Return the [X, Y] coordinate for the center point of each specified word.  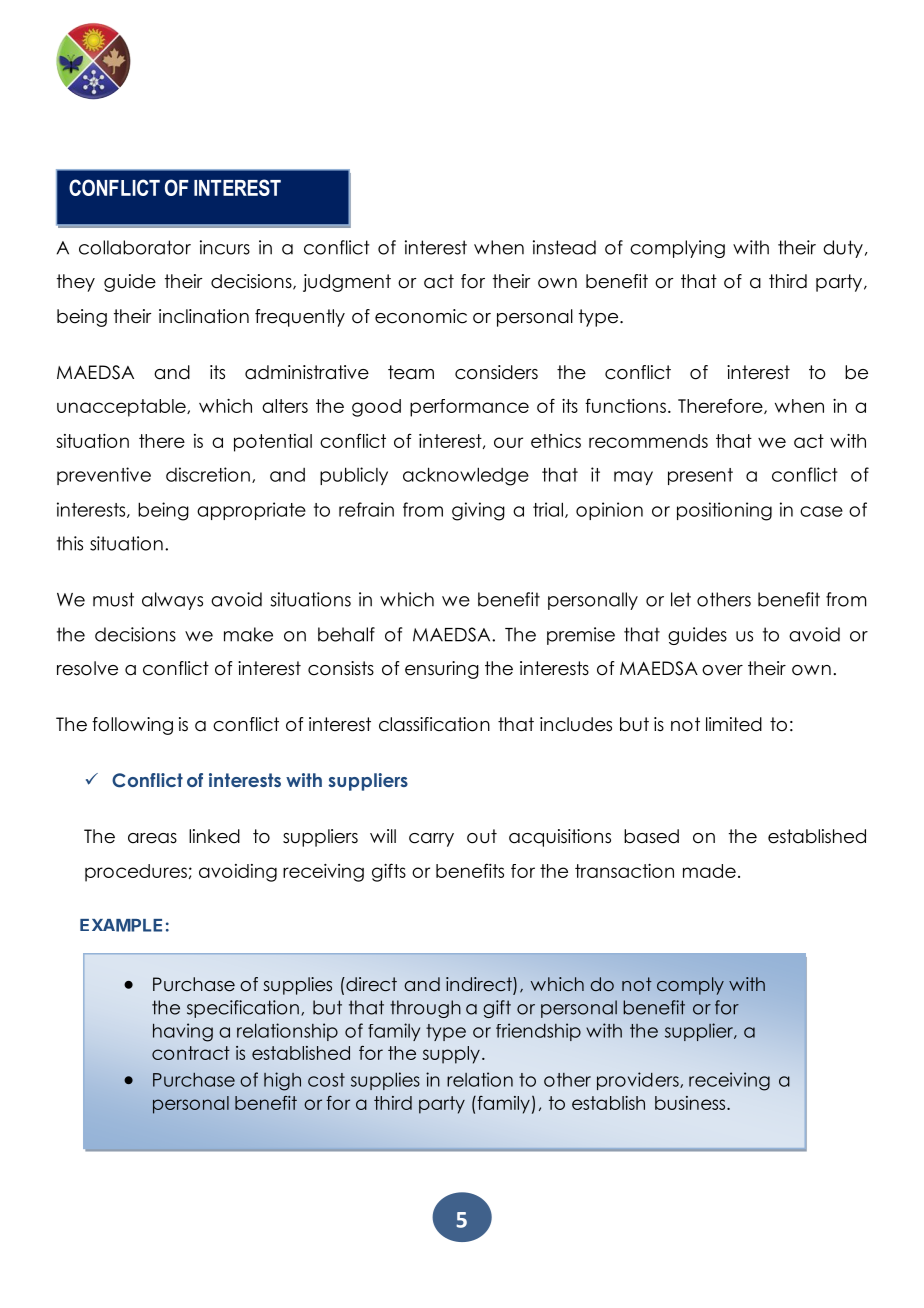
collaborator [135, 247]
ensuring [442, 670]
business [691, 1103]
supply [451, 1055]
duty [843, 249]
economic [421, 316]
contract [191, 1053]
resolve [87, 668]
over [722, 670]
